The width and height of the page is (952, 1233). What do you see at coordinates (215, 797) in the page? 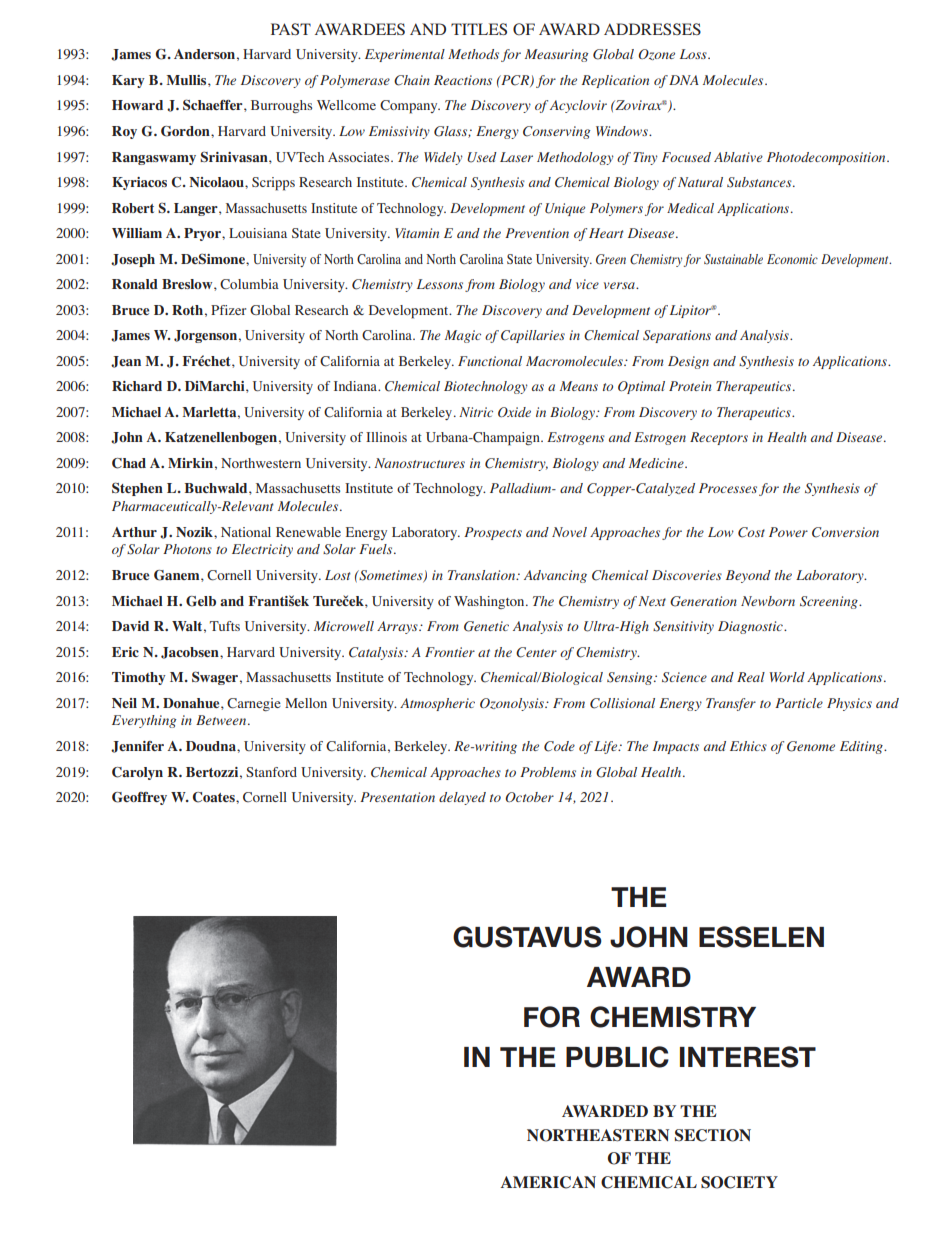
I see `Coates` at bounding box center [215, 797].
